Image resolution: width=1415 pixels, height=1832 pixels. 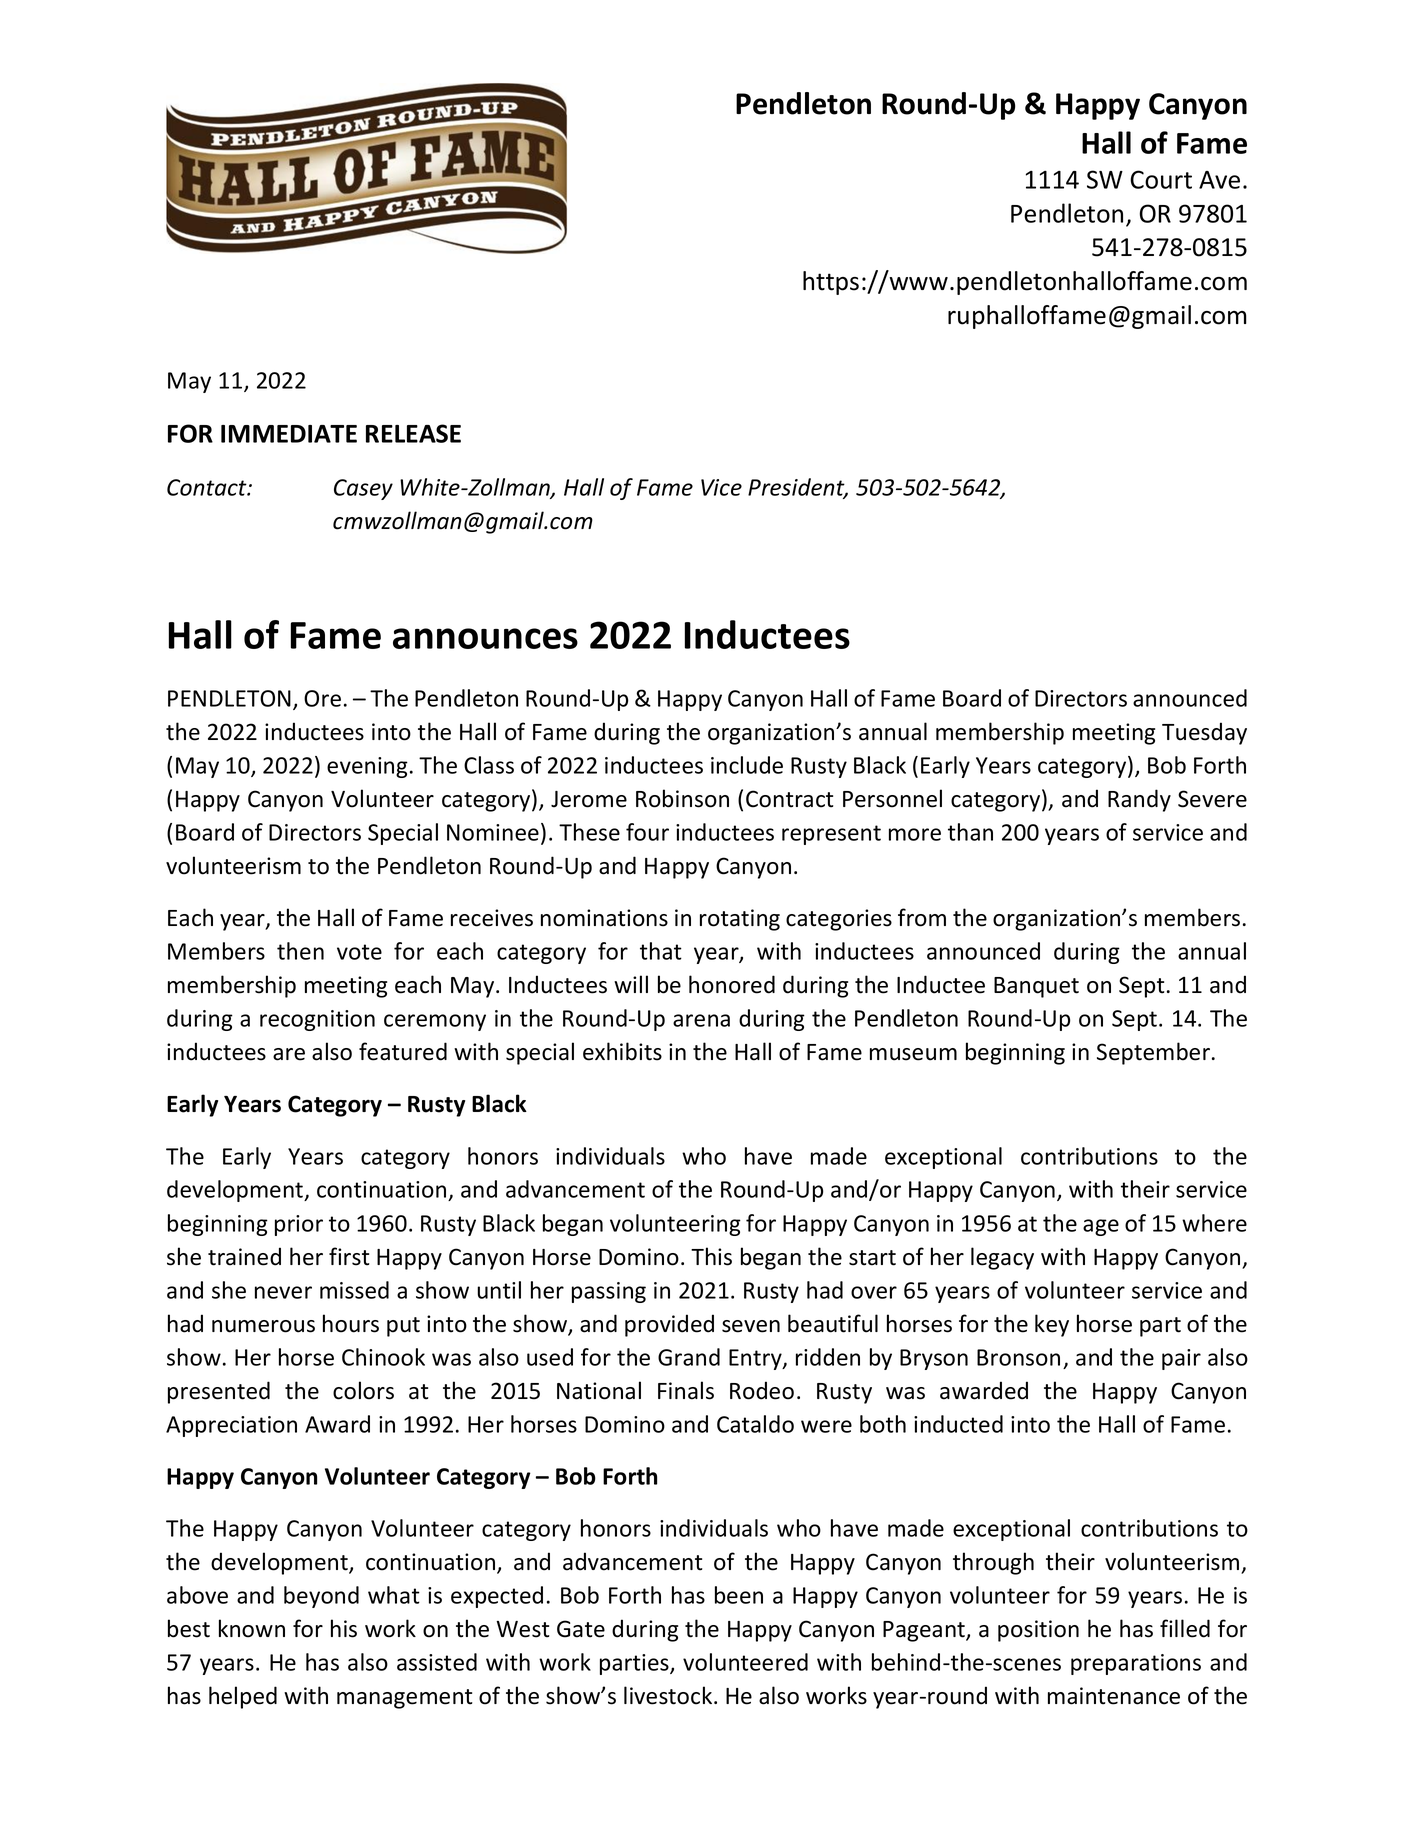 I want to click on that, so click(x=661, y=951).
